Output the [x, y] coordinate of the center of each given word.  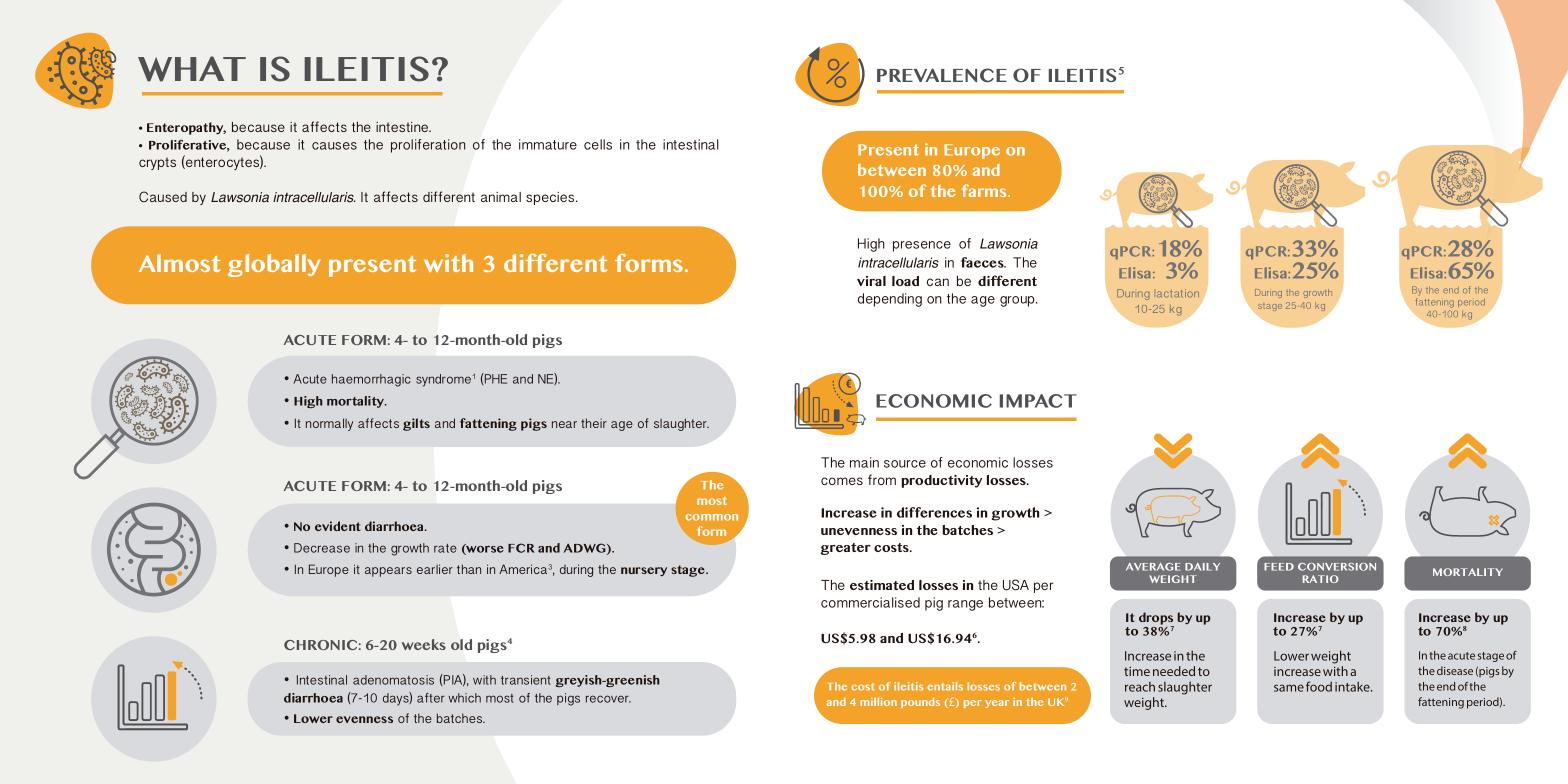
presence [922, 246]
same [1289, 688]
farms [985, 190]
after [431, 698]
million [878, 701]
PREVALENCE [942, 75]
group [1018, 301]
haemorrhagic [371, 380]
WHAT [192, 69]
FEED [1279, 567]
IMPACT [1038, 401]
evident [337, 526]
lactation [1178, 293]
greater [845, 549]
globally [274, 265]
